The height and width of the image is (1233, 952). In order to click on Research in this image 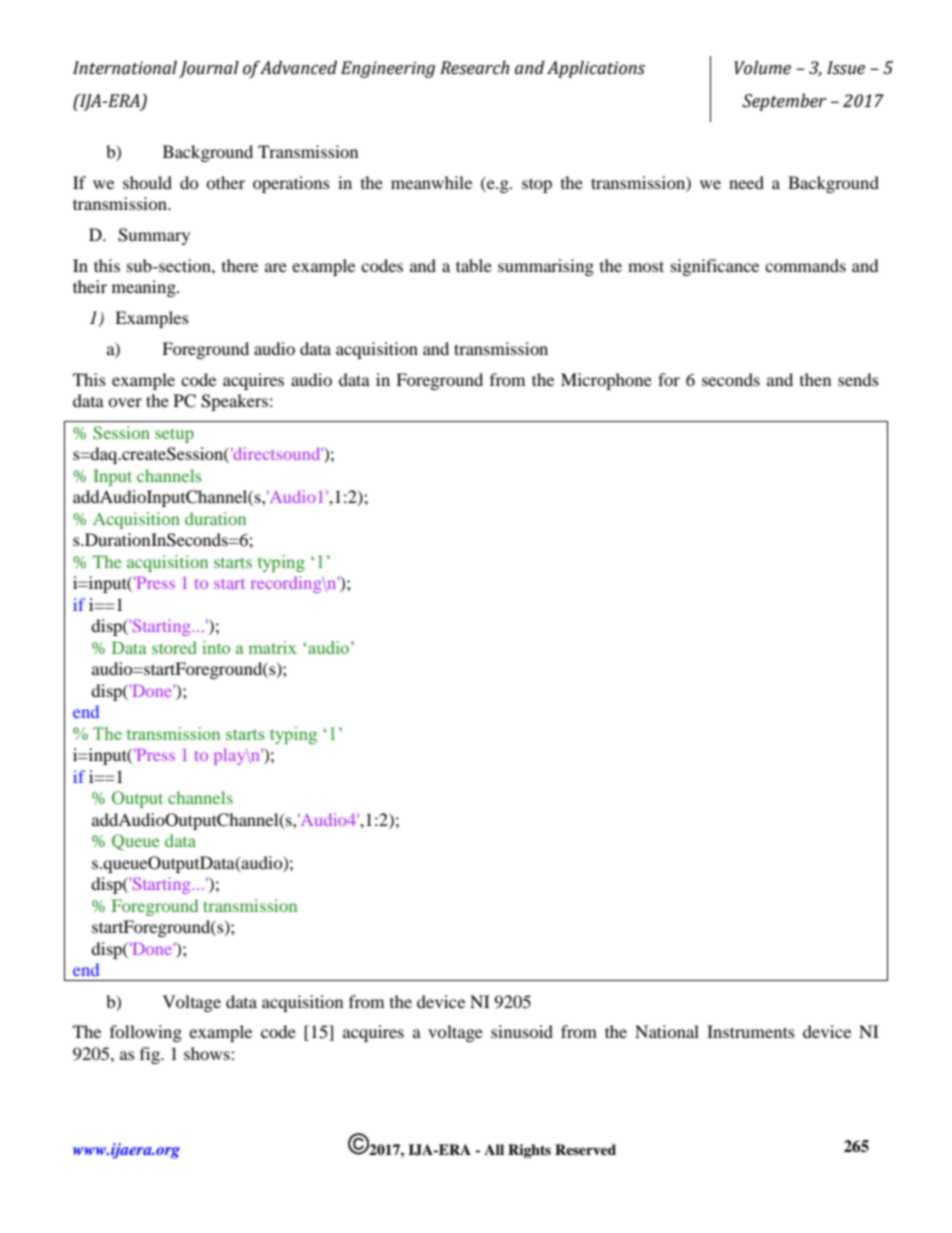, I will do `click(474, 68)`.
